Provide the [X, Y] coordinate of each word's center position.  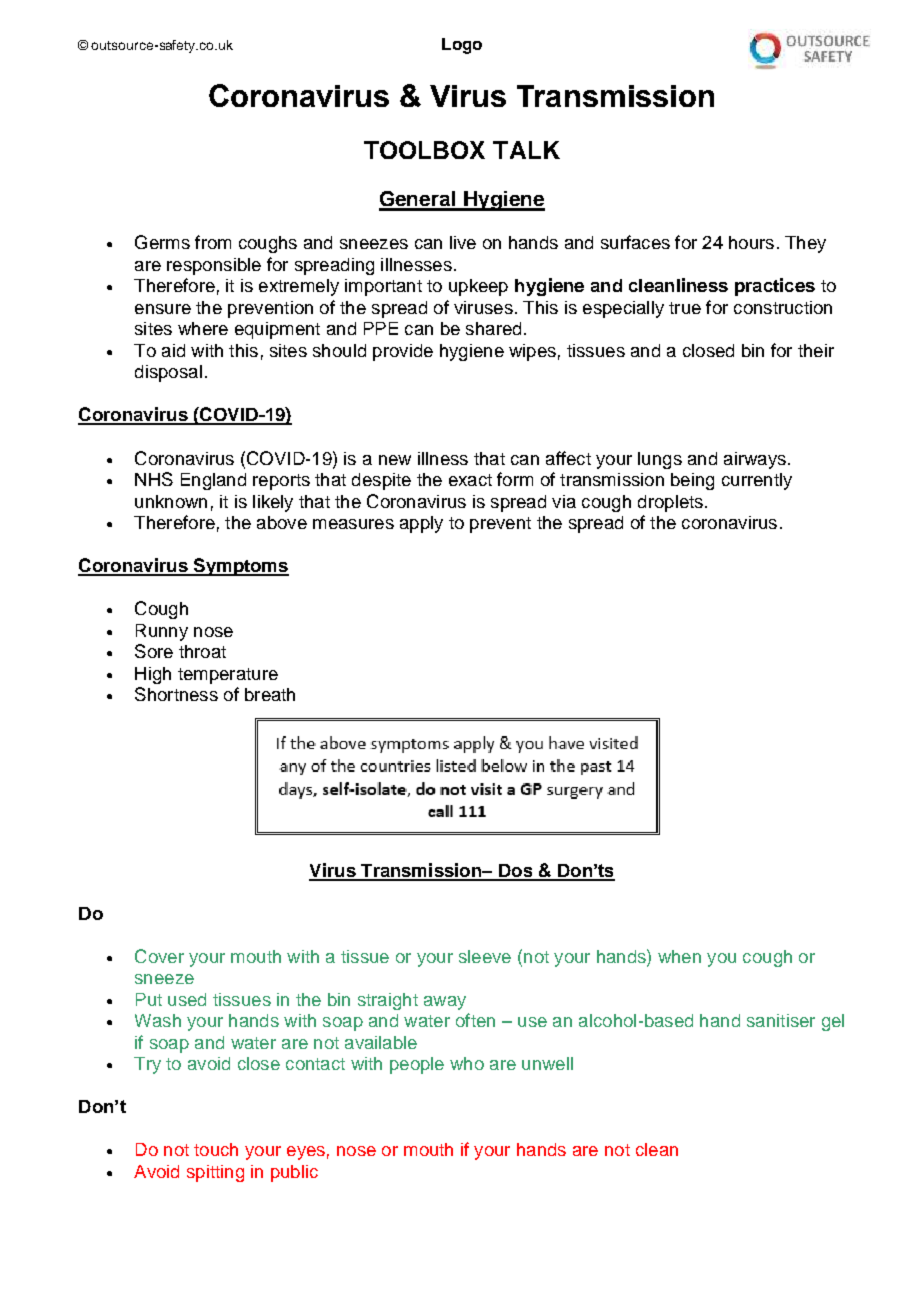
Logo [462, 46]
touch [216, 1149]
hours [751, 242]
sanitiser [781, 1020]
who [467, 1063]
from [213, 242]
